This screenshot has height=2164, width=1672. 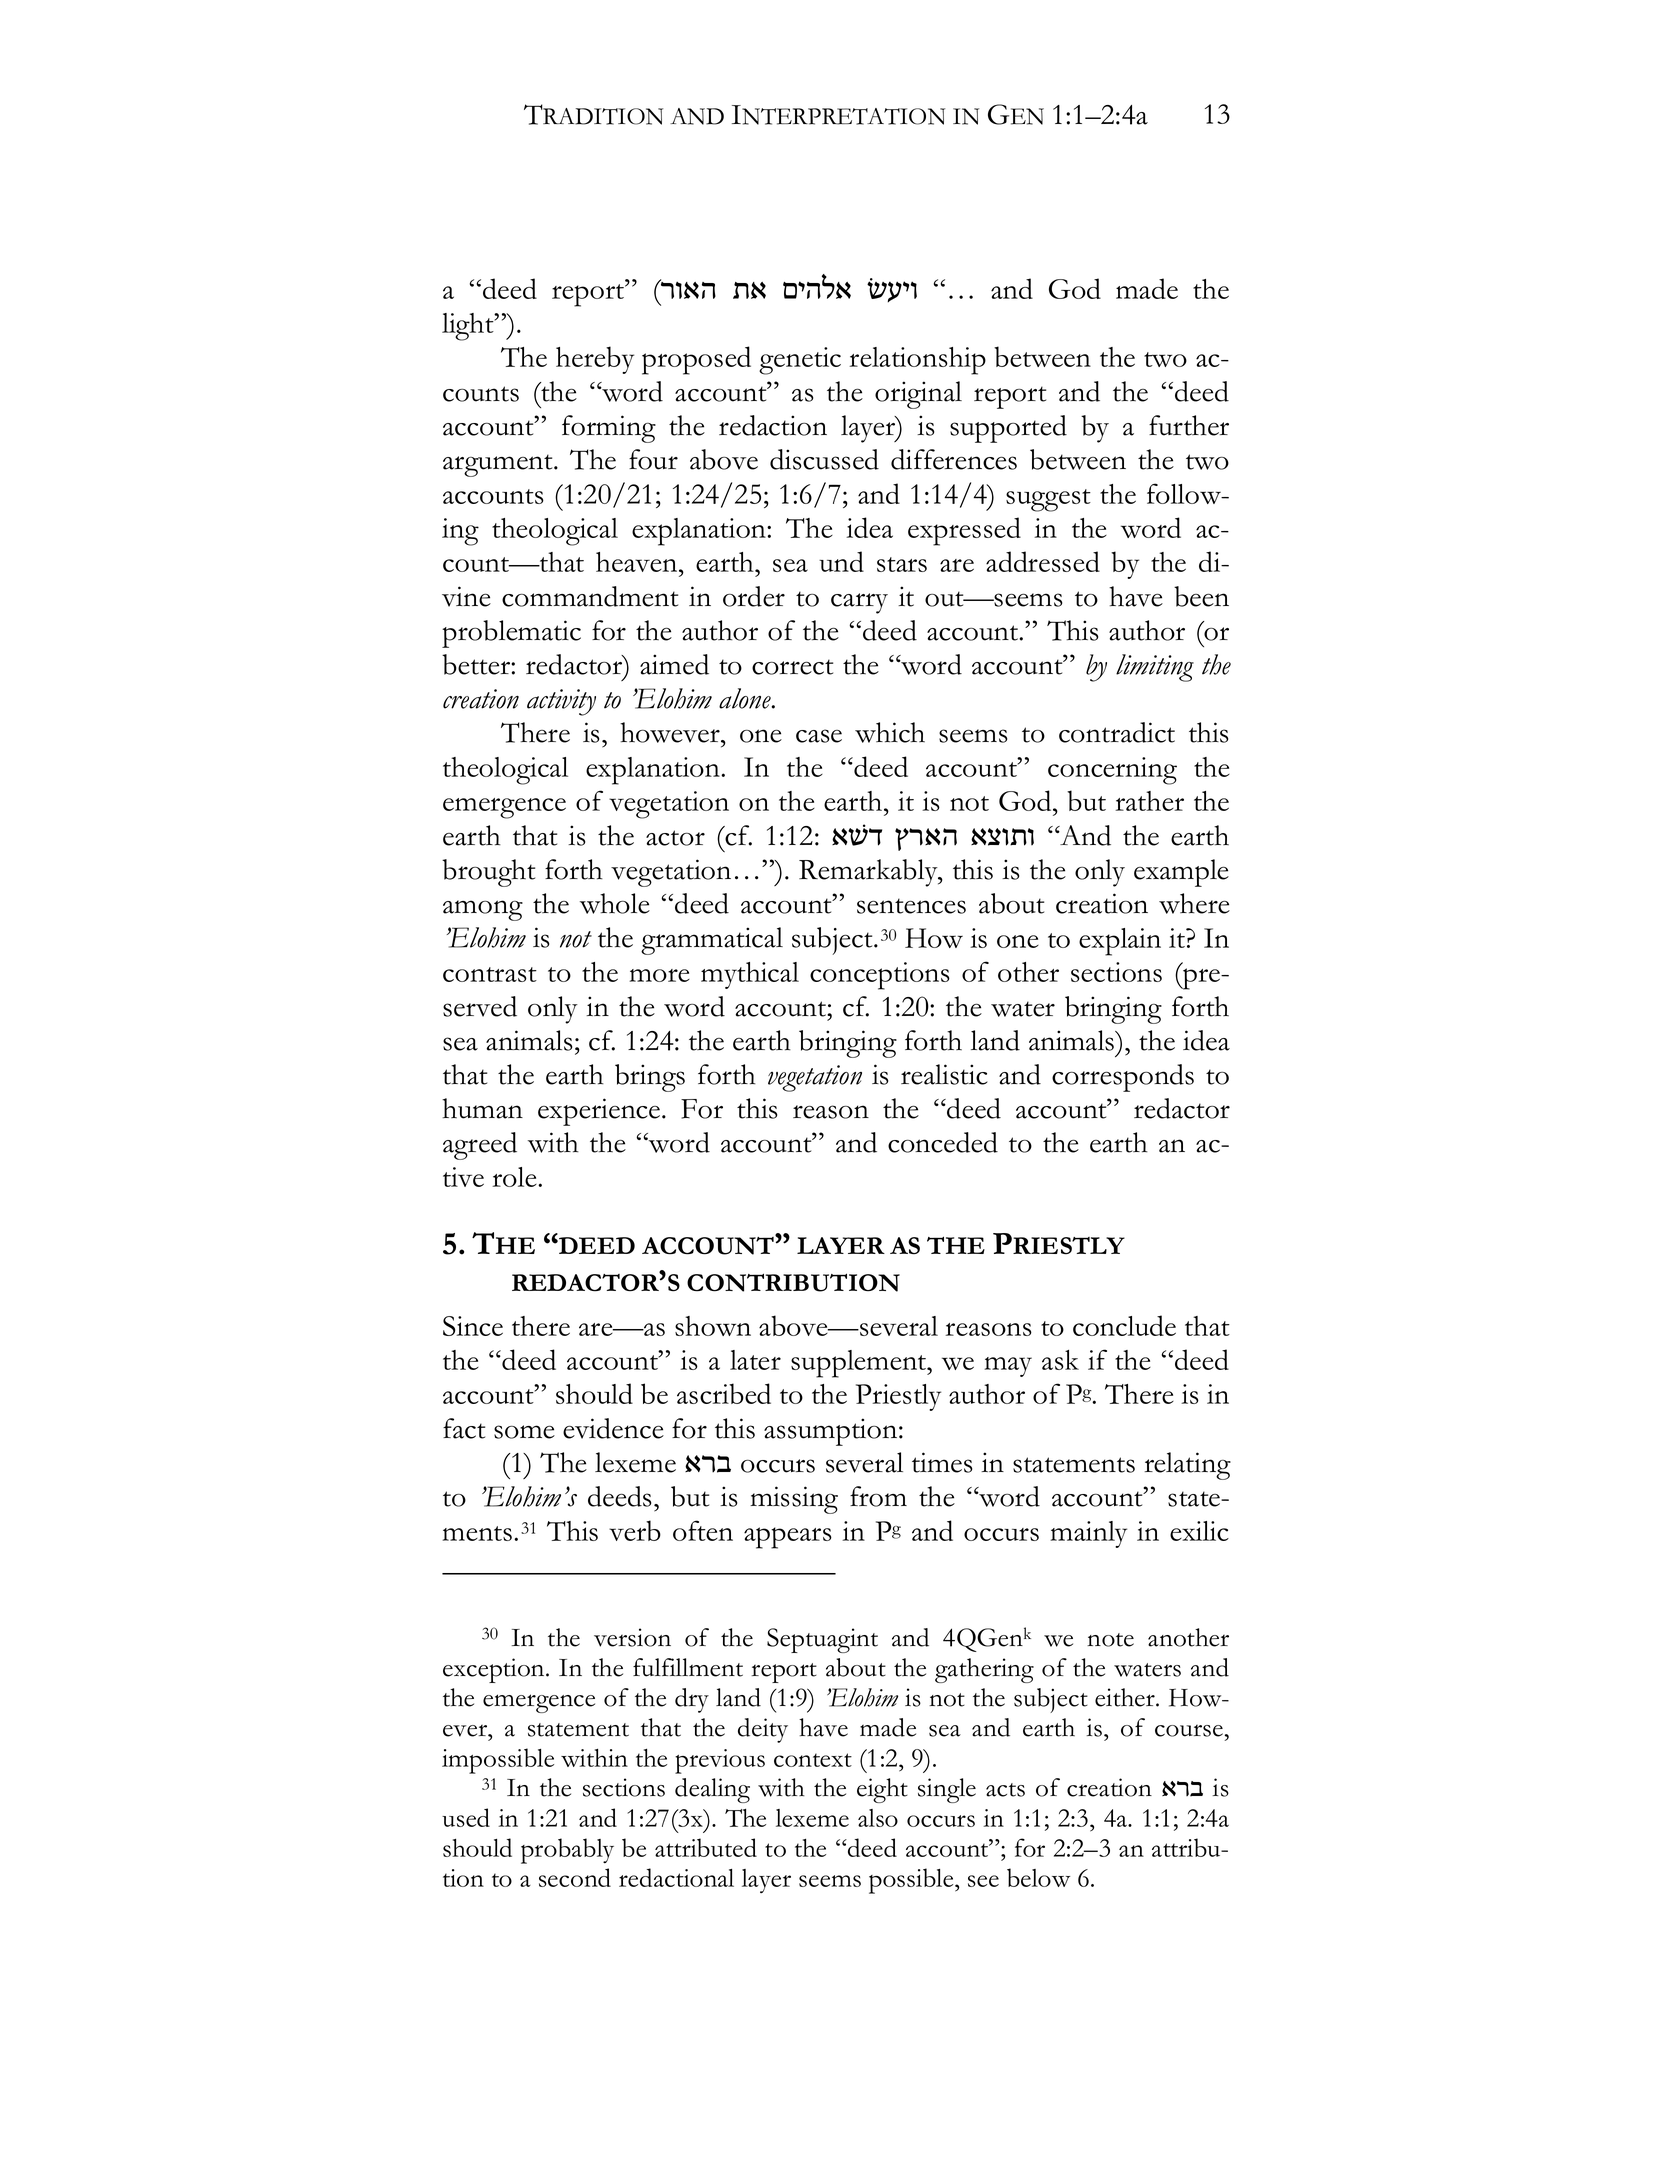 I want to click on conclude, so click(x=1124, y=1325).
